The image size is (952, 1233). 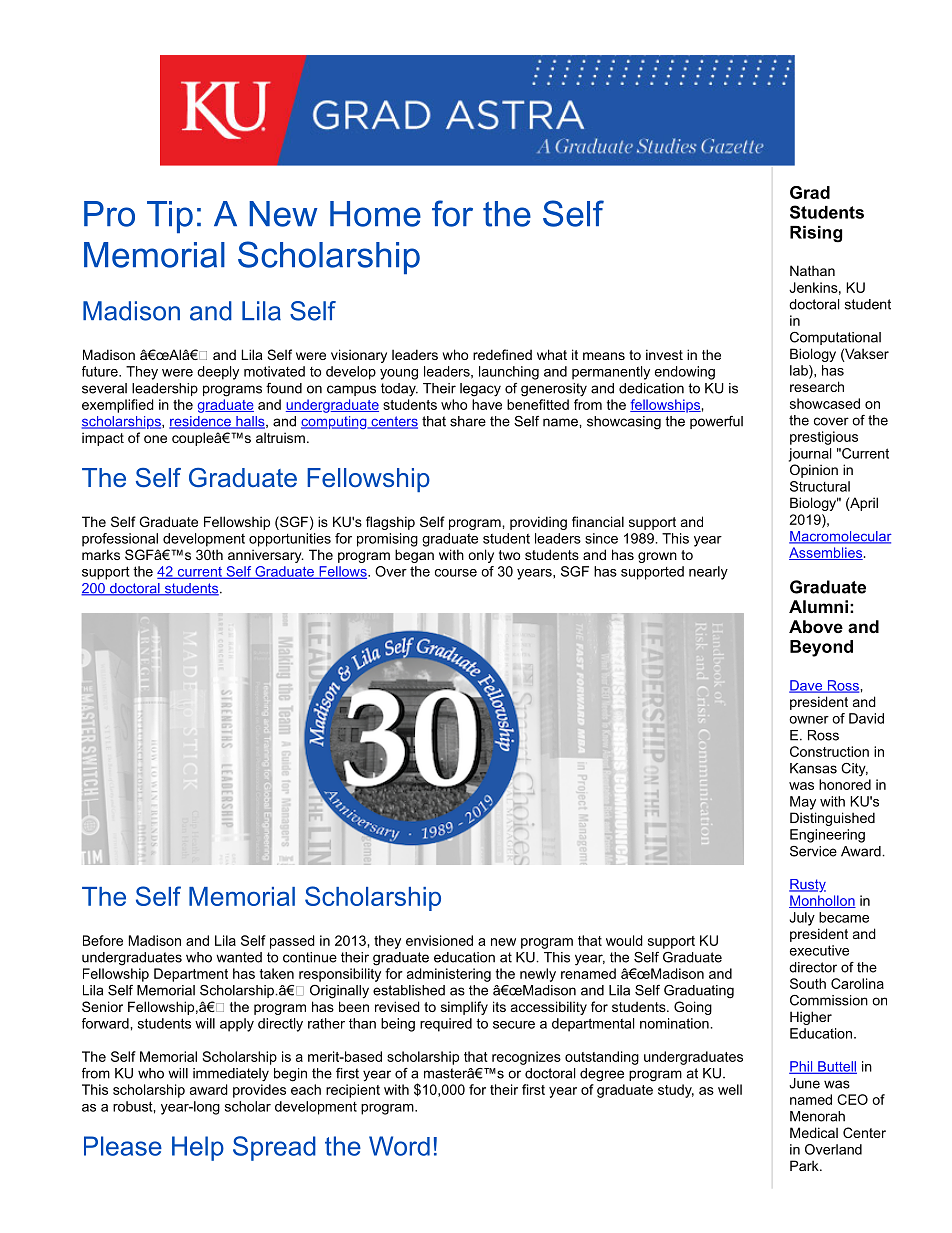 What do you see at coordinates (170, 217) in the screenshot?
I see `Tip` at bounding box center [170, 217].
